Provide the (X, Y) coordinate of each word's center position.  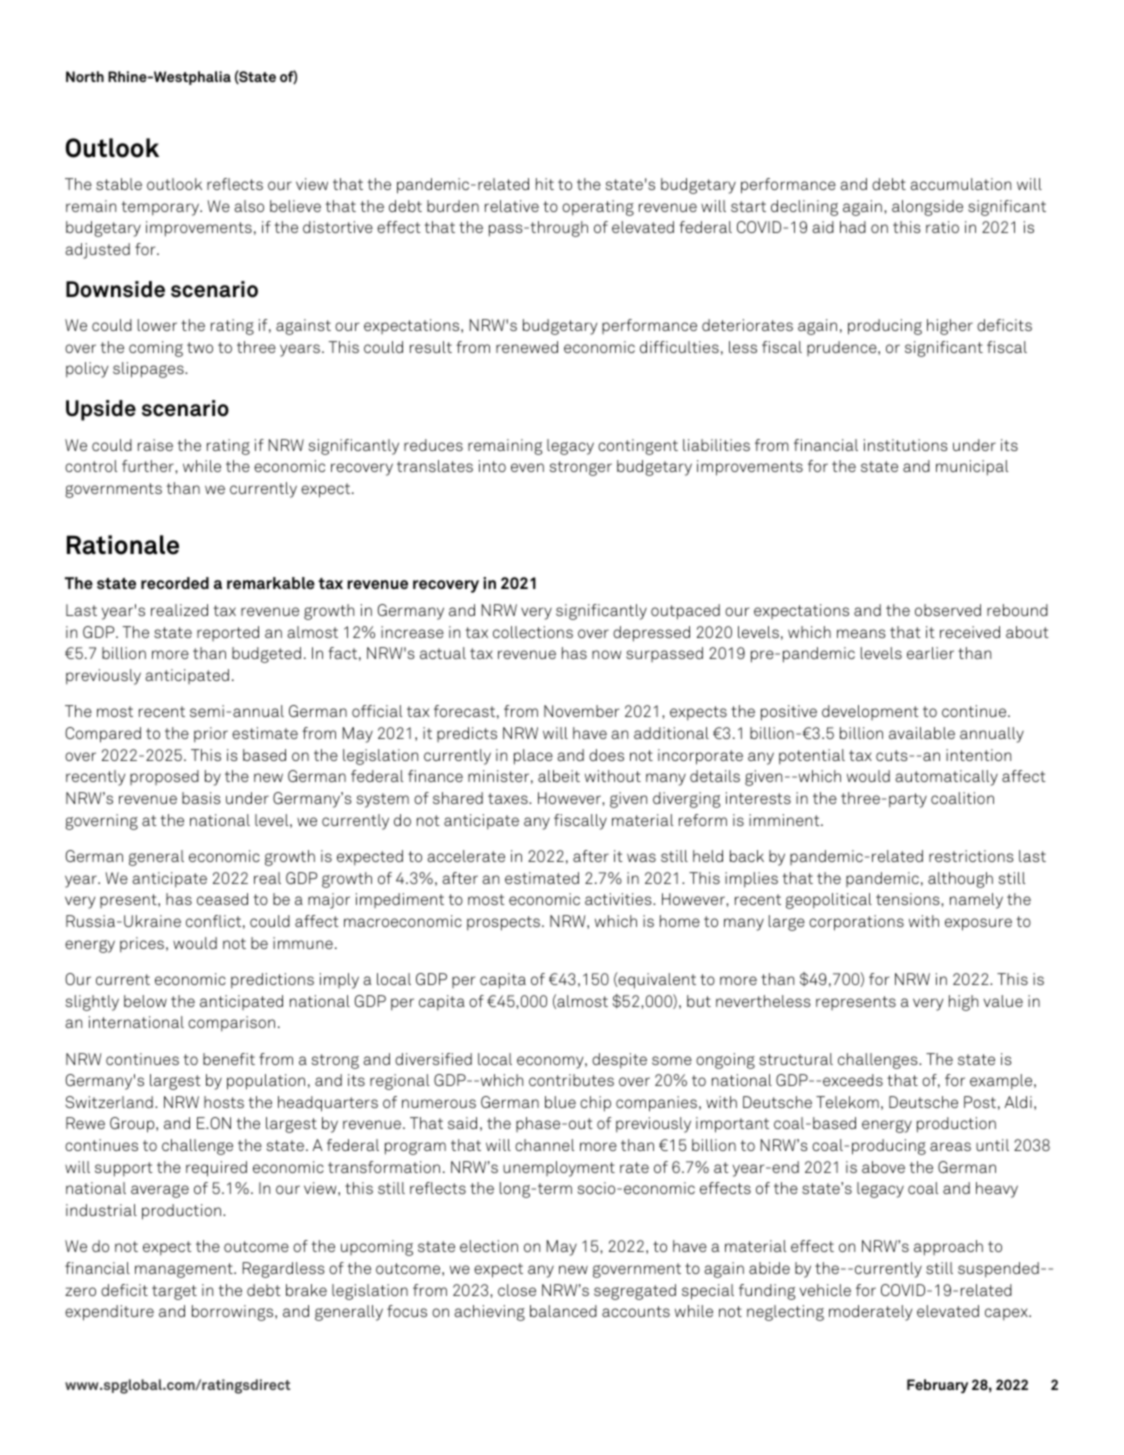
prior (211, 734)
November (582, 711)
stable (119, 184)
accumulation (960, 184)
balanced (563, 1311)
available (922, 733)
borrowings (234, 1313)
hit (545, 184)
